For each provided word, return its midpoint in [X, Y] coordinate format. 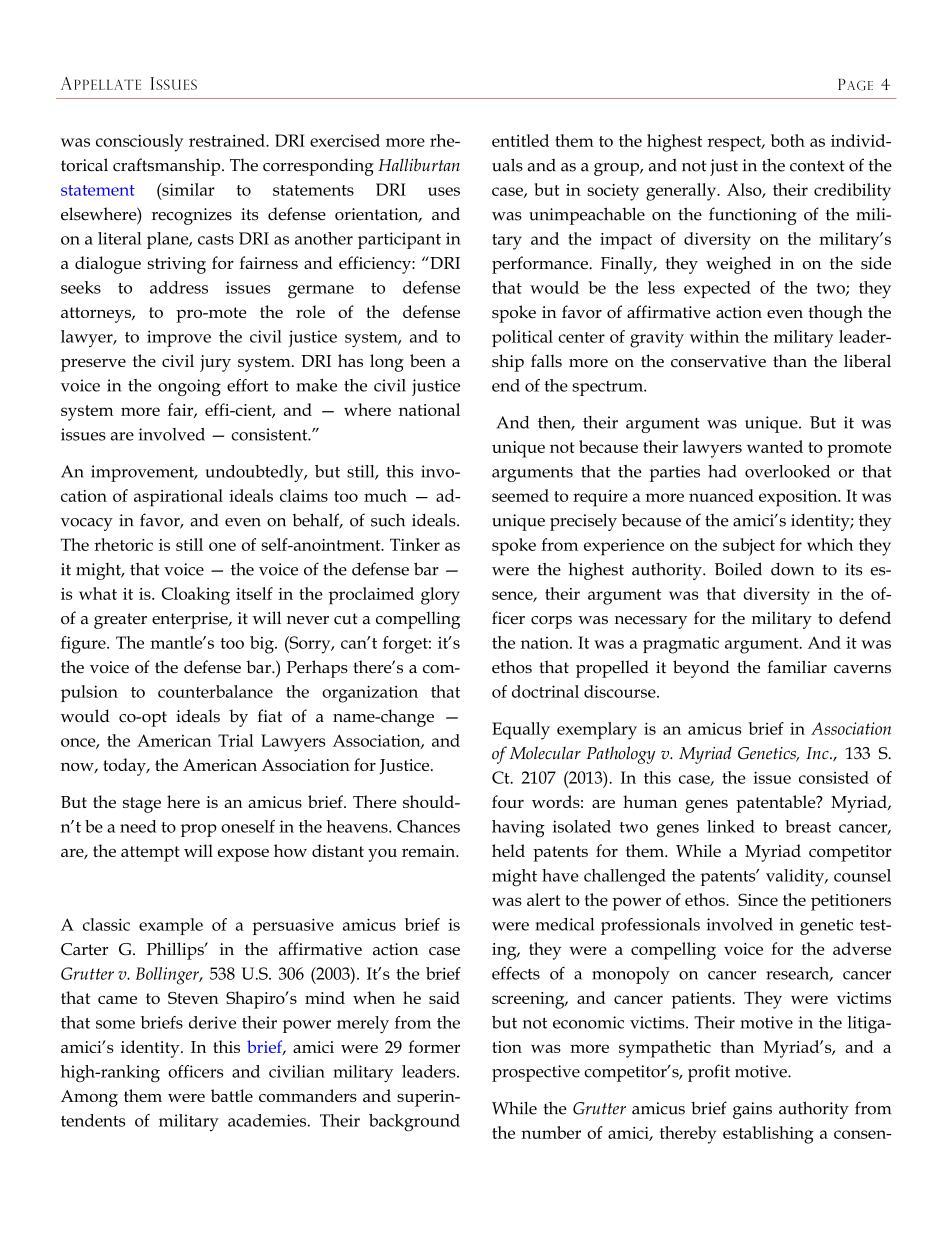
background [414, 1123]
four [508, 801]
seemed [520, 495]
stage [142, 805]
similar [187, 189]
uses [444, 191]
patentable [777, 804]
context [817, 166]
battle [232, 1095]
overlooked [787, 471]
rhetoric [123, 544]
